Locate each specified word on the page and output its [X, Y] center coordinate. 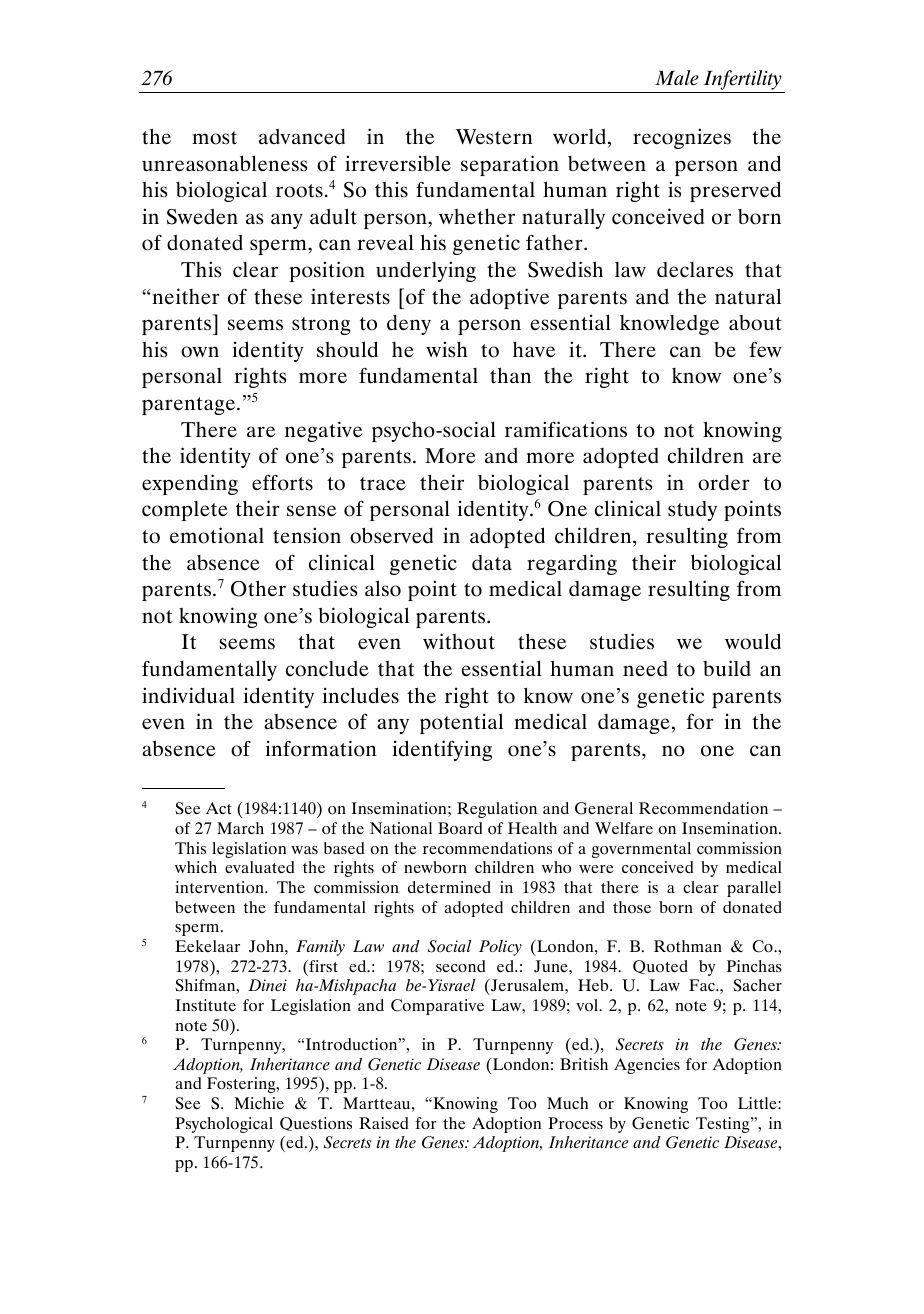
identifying [442, 750]
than [510, 375]
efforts [282, 483]
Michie [259, 1103]
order [724, 483]
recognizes [682, 138]
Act [219, 808]
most [214, 138]
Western [494, 137]
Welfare [624, 828]
